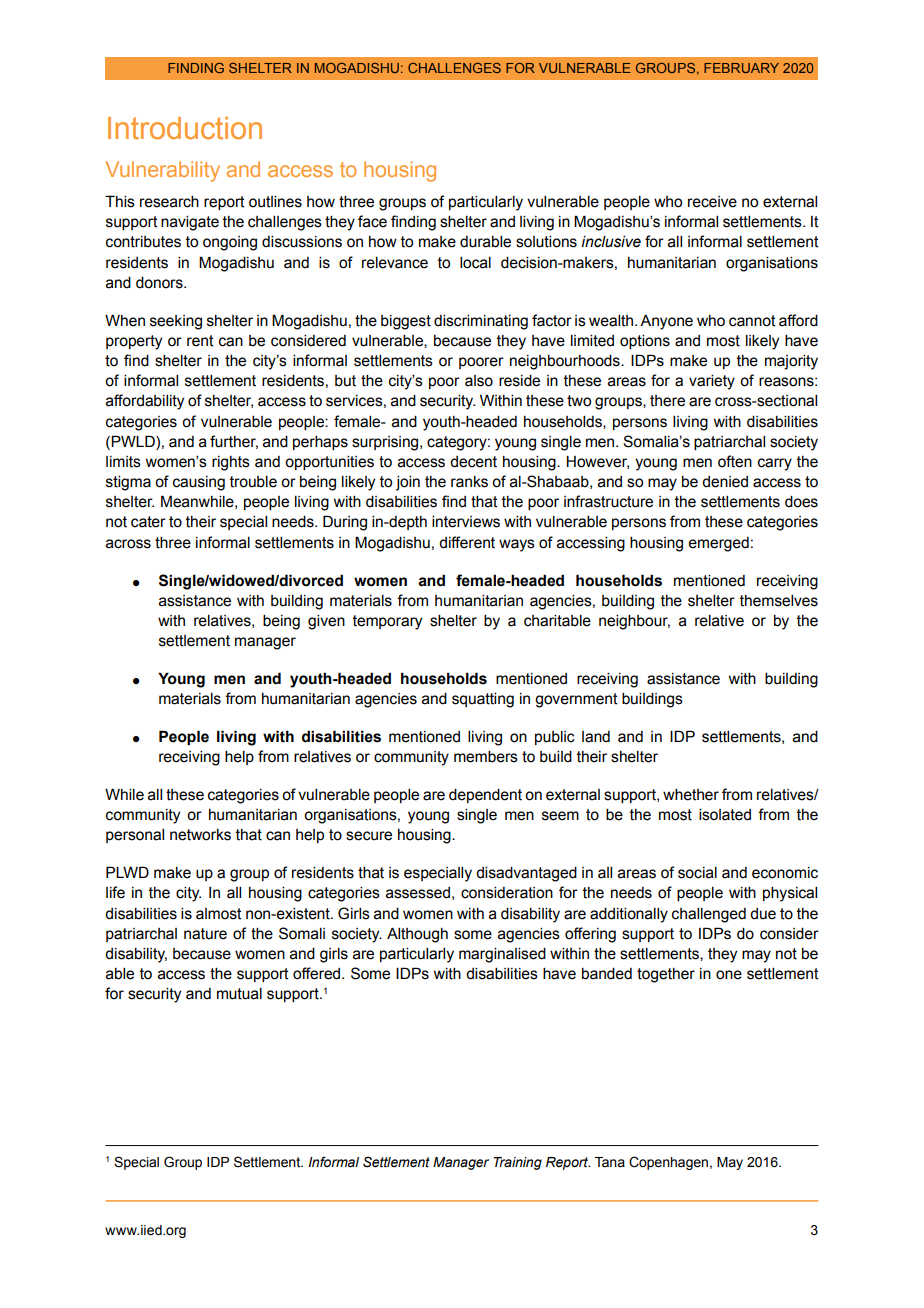 This page has width=924, height=1308. I want to click on Introduction, so click(185, 128).
